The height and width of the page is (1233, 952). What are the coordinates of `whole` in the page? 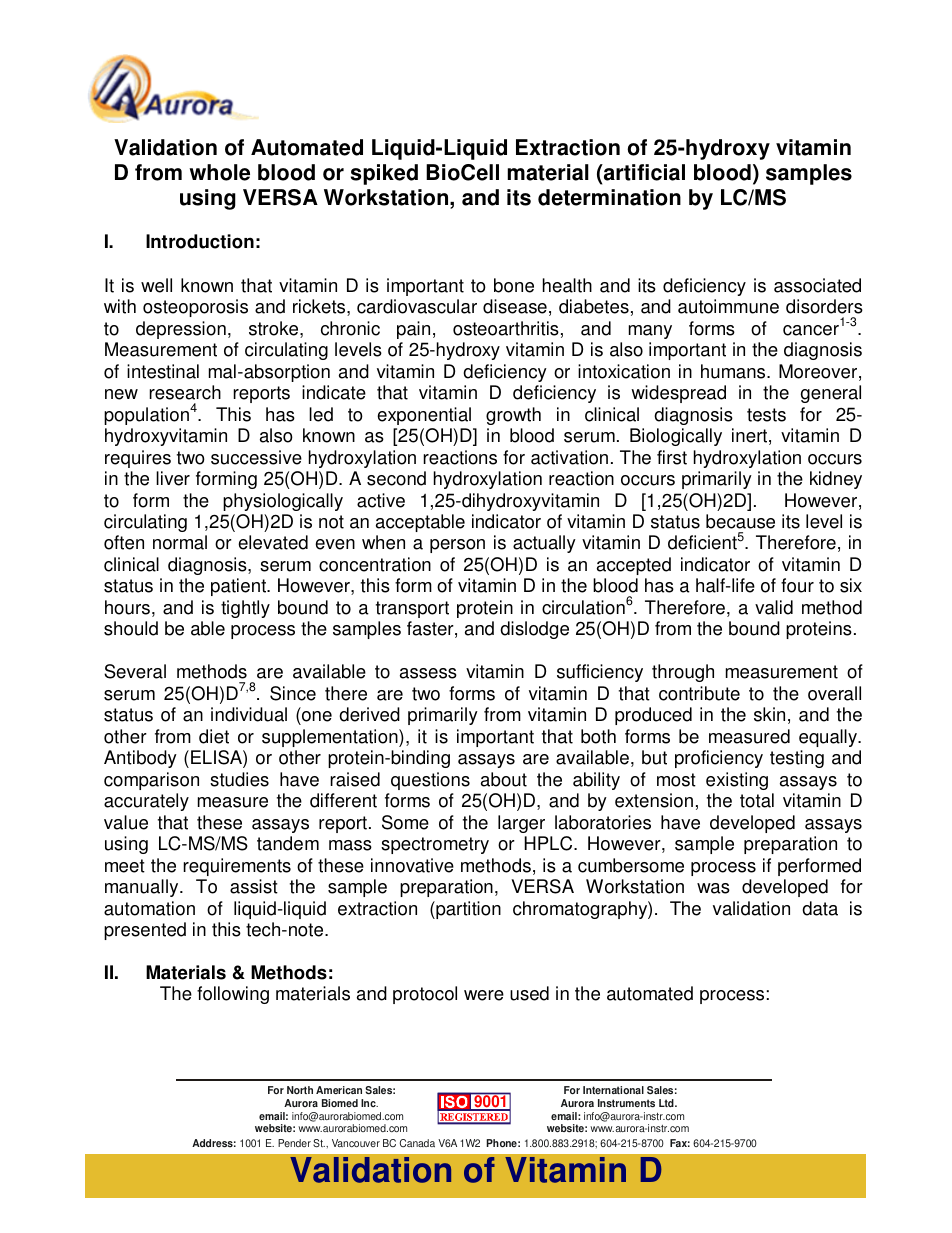 It's located at (219, 172).
